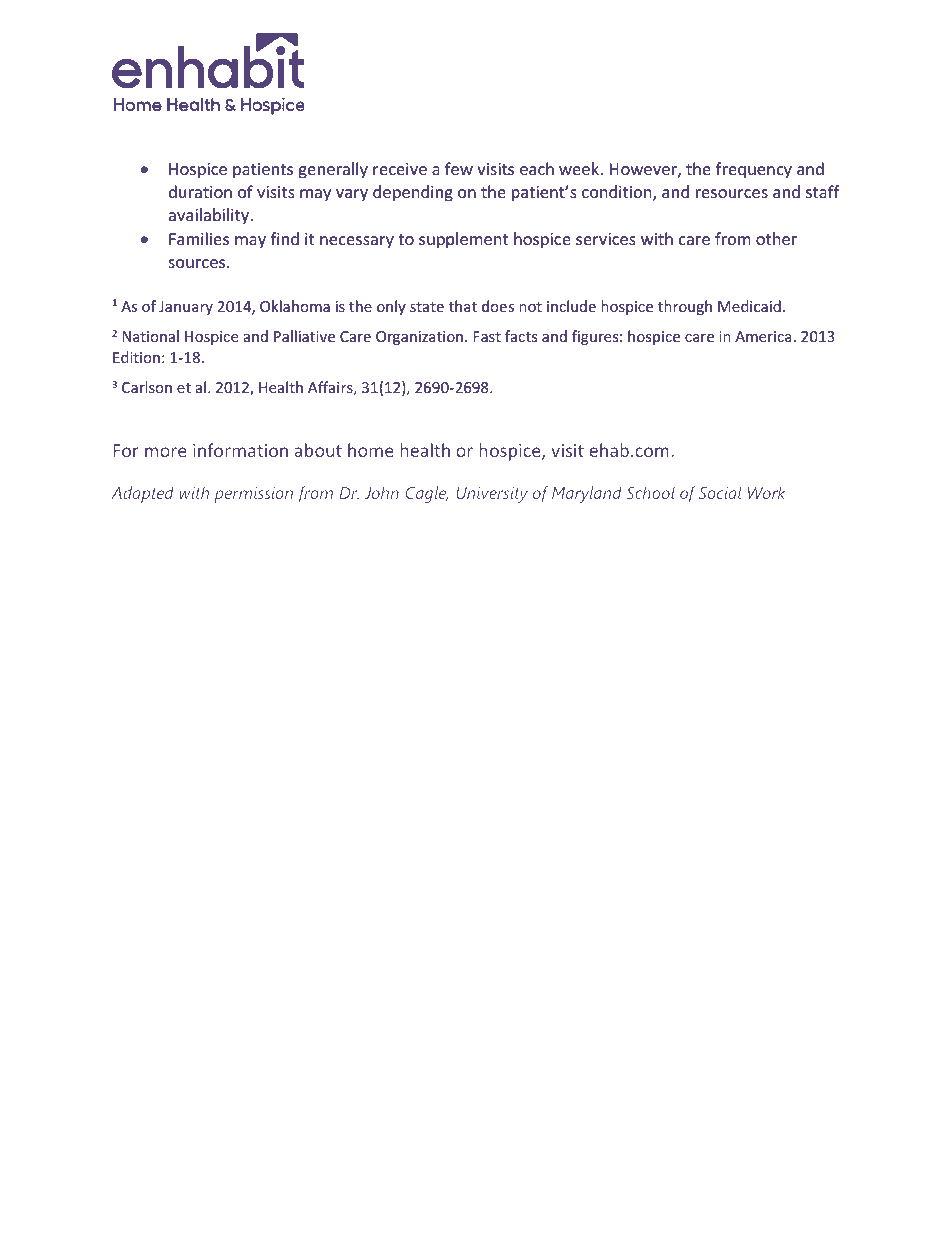 Image resolution: width=952 pixels, height=1233 pixels. What do you see at coordinates (463, 306) in the page?
I see `that` at bounding box center [463, 306].
